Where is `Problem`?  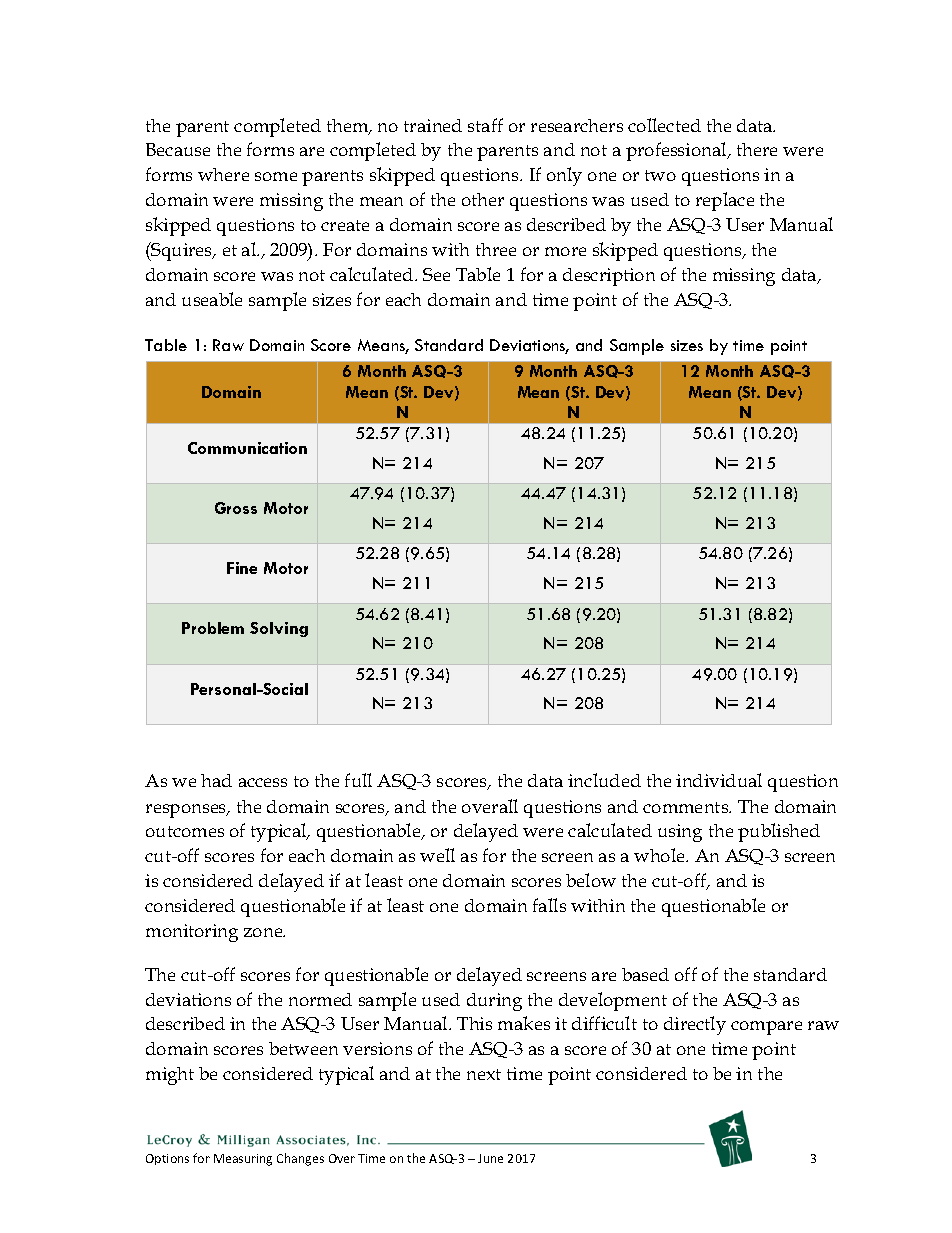
Problem is located at coordinates (213, 628).
